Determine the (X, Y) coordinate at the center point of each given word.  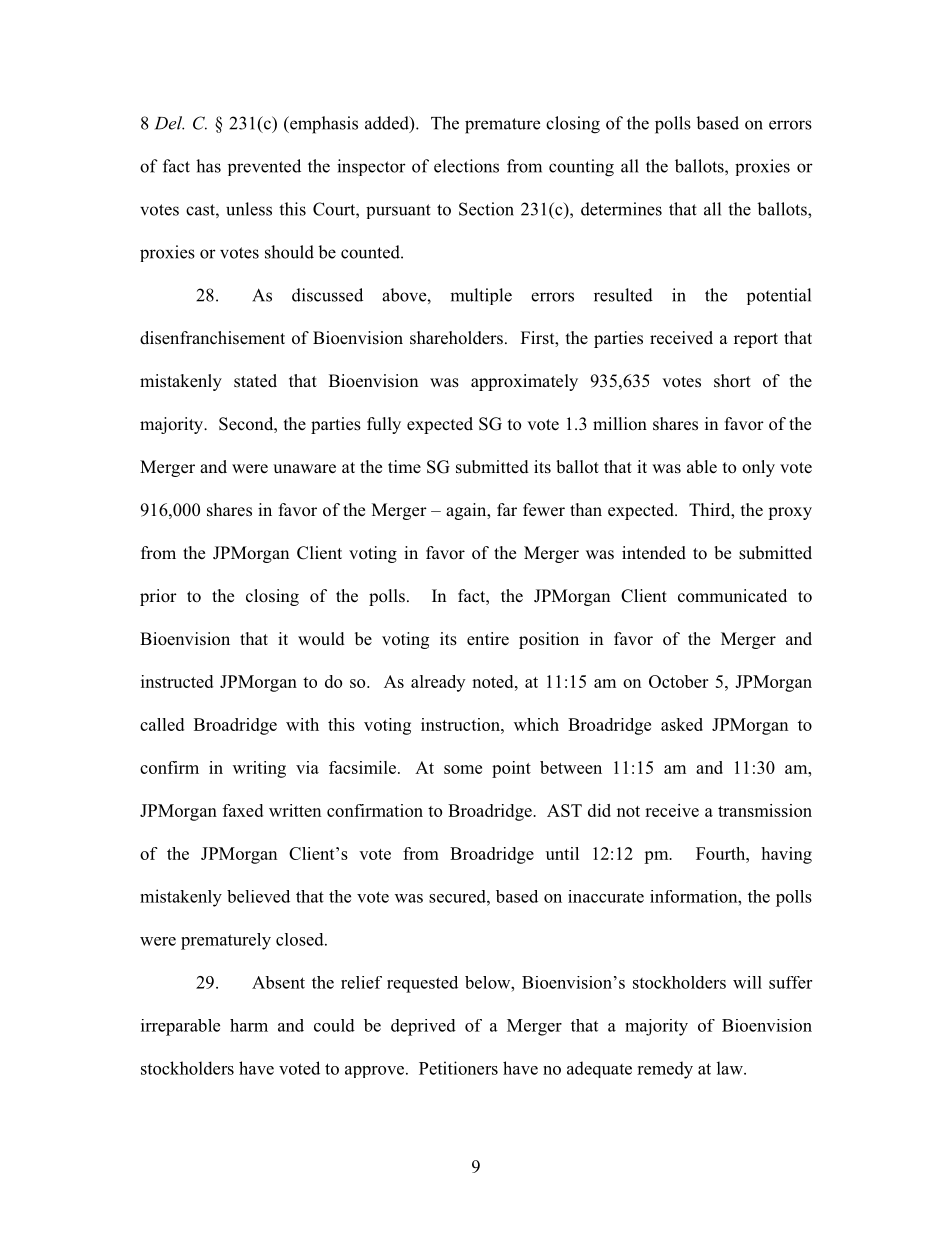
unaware (304, 469)
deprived (423, 1027)
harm (249, 1025)
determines (621, 209)
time (404, 466)
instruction (461, 724)
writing (259, 769)
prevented (264, 167)
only (758, 468)
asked (682, 724)
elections (466, 166)
